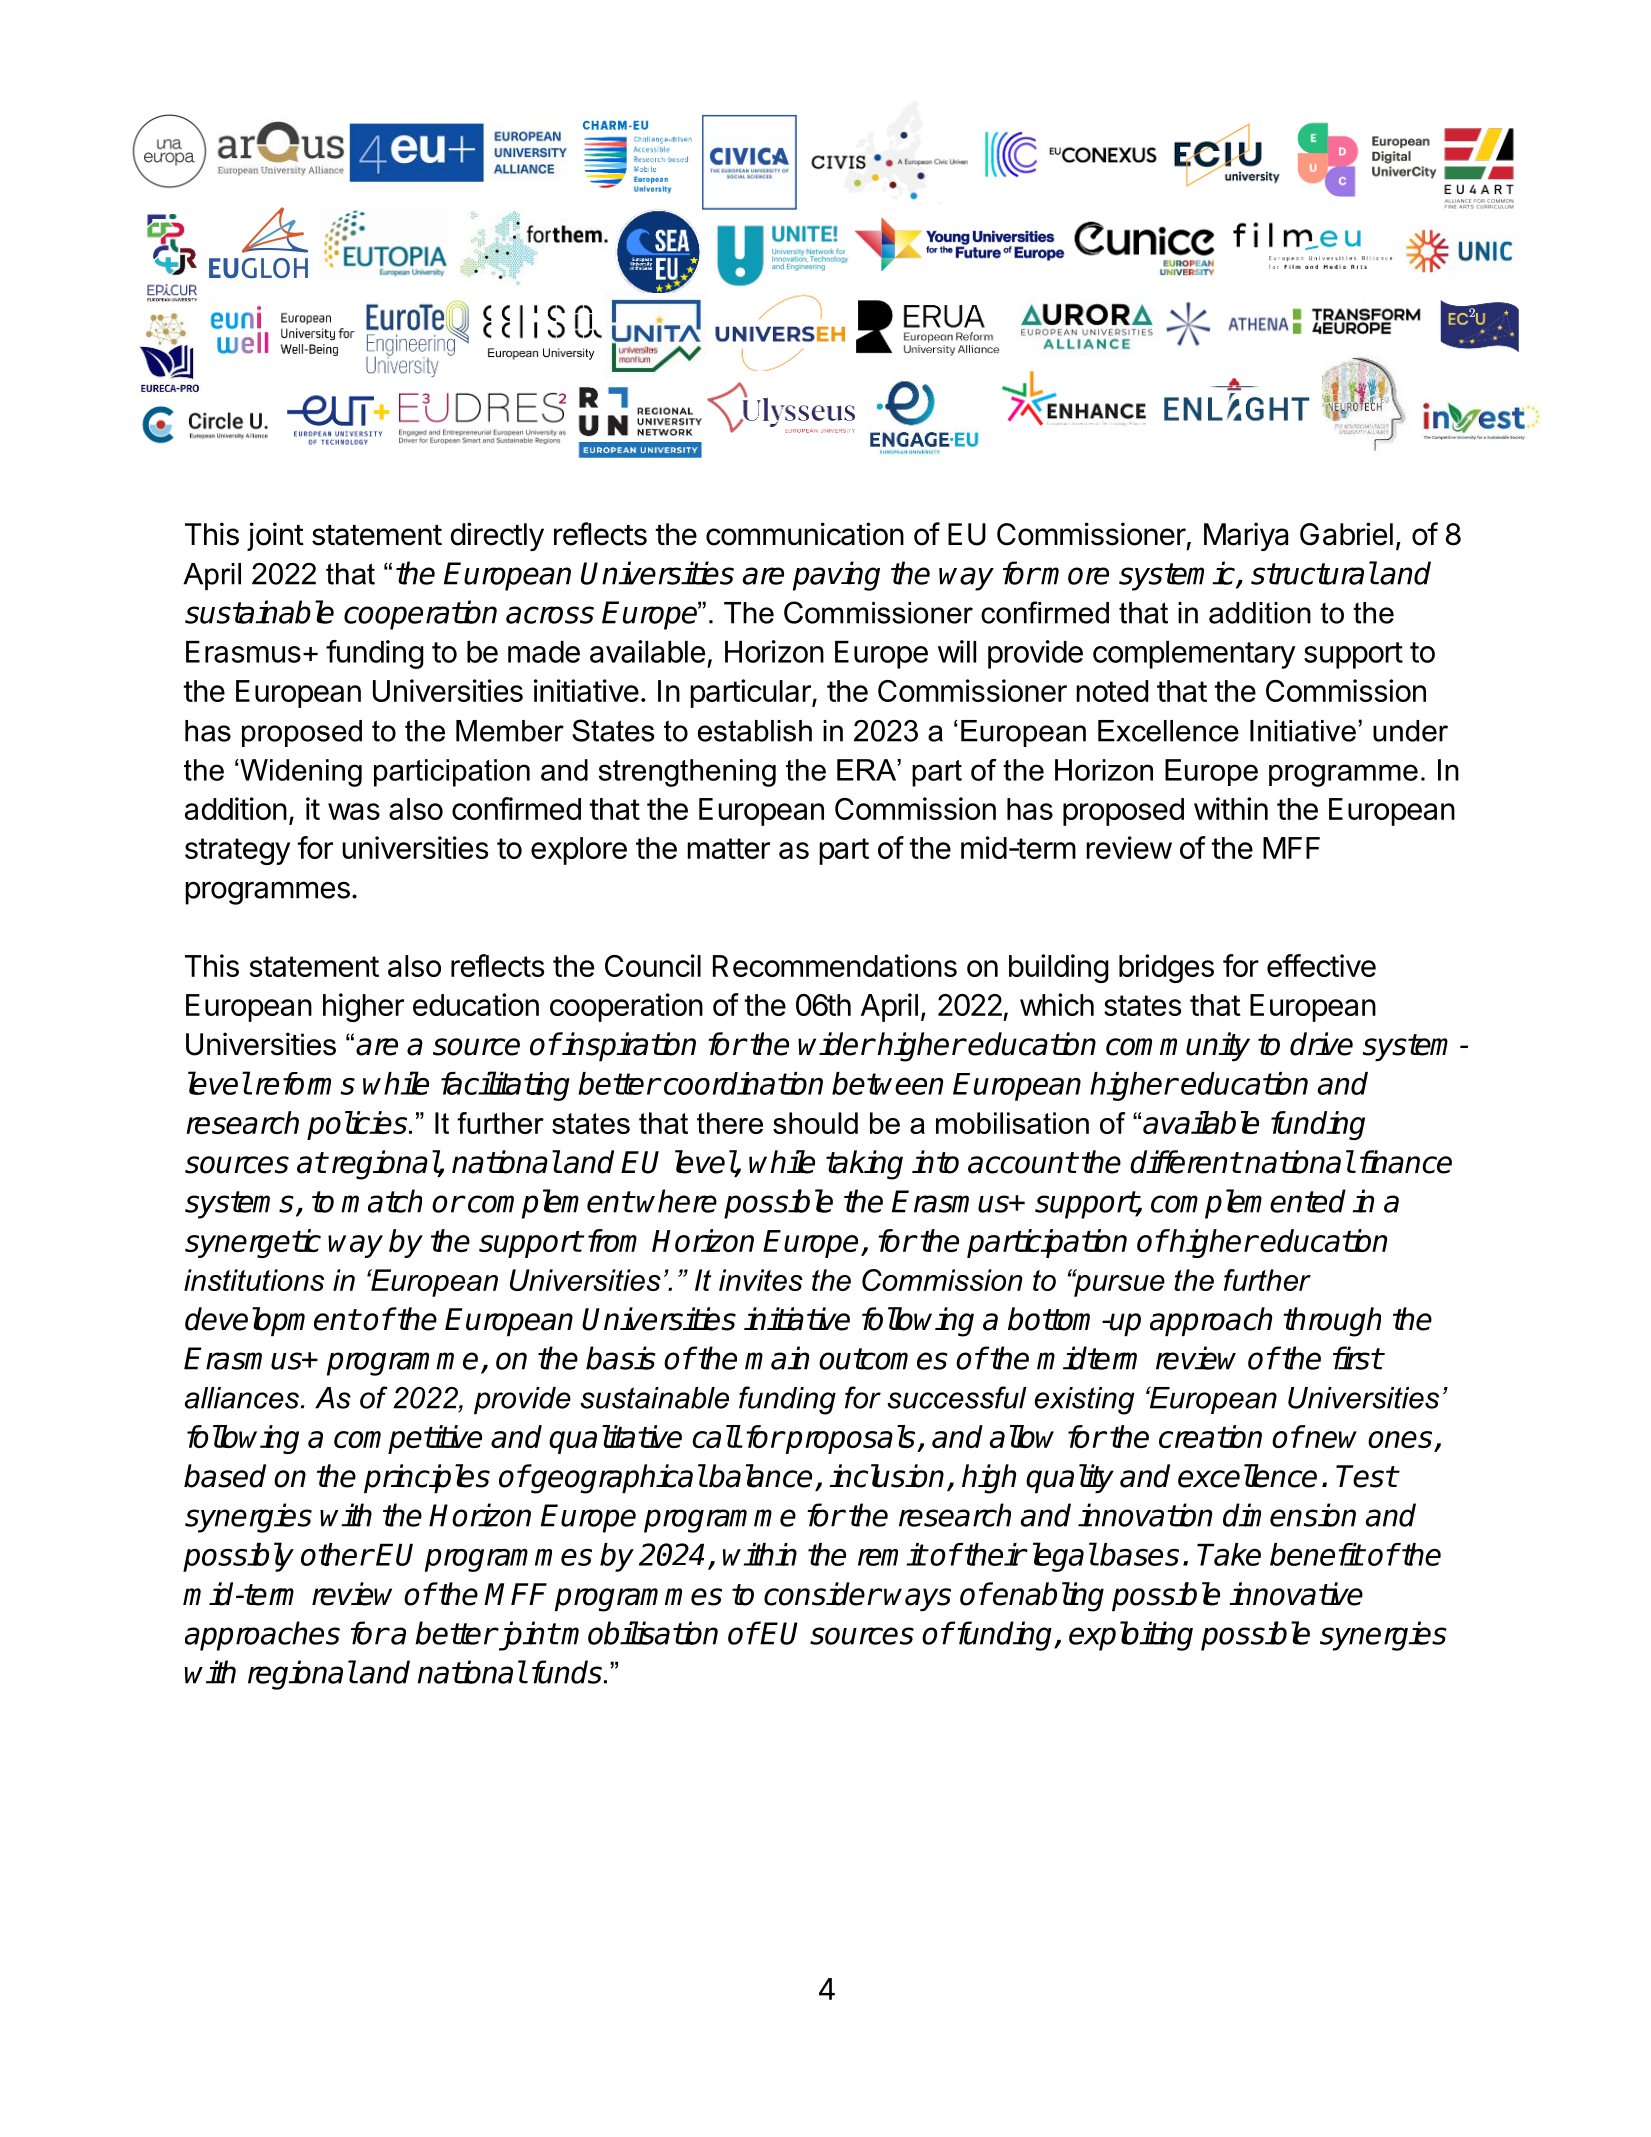 The image size is (1651, 2137). What do you see at coordinates (1296, 1594) in the screenshot?
I see `innovative` at bounding box center [1296, 1594].
